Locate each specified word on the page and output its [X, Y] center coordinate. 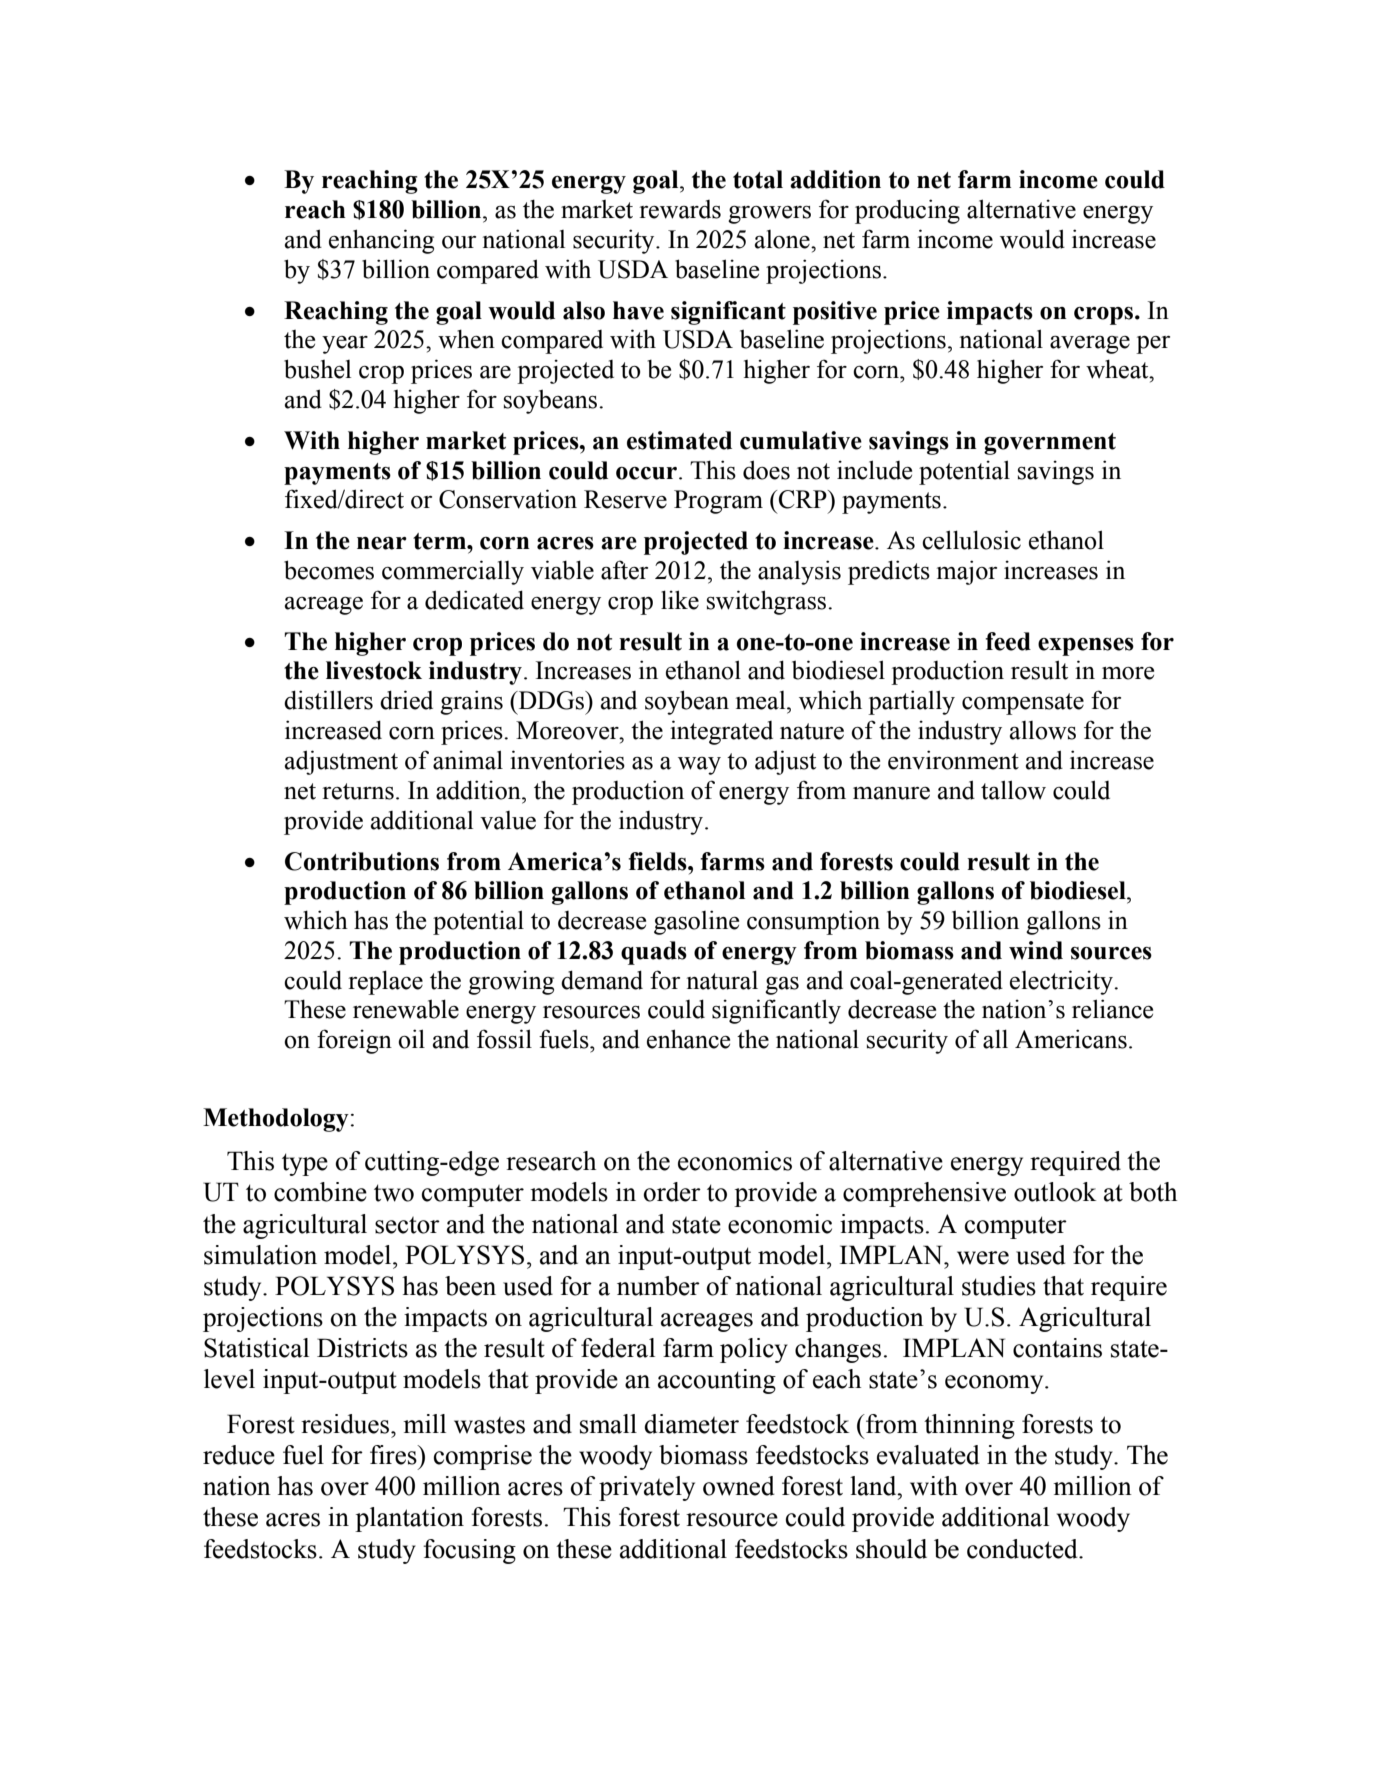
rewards [680, 209]
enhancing [381, 241]
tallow [1013, 790]
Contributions [362, 861]
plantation [409, 1519]
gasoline [696, 922]
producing [907, 211]
